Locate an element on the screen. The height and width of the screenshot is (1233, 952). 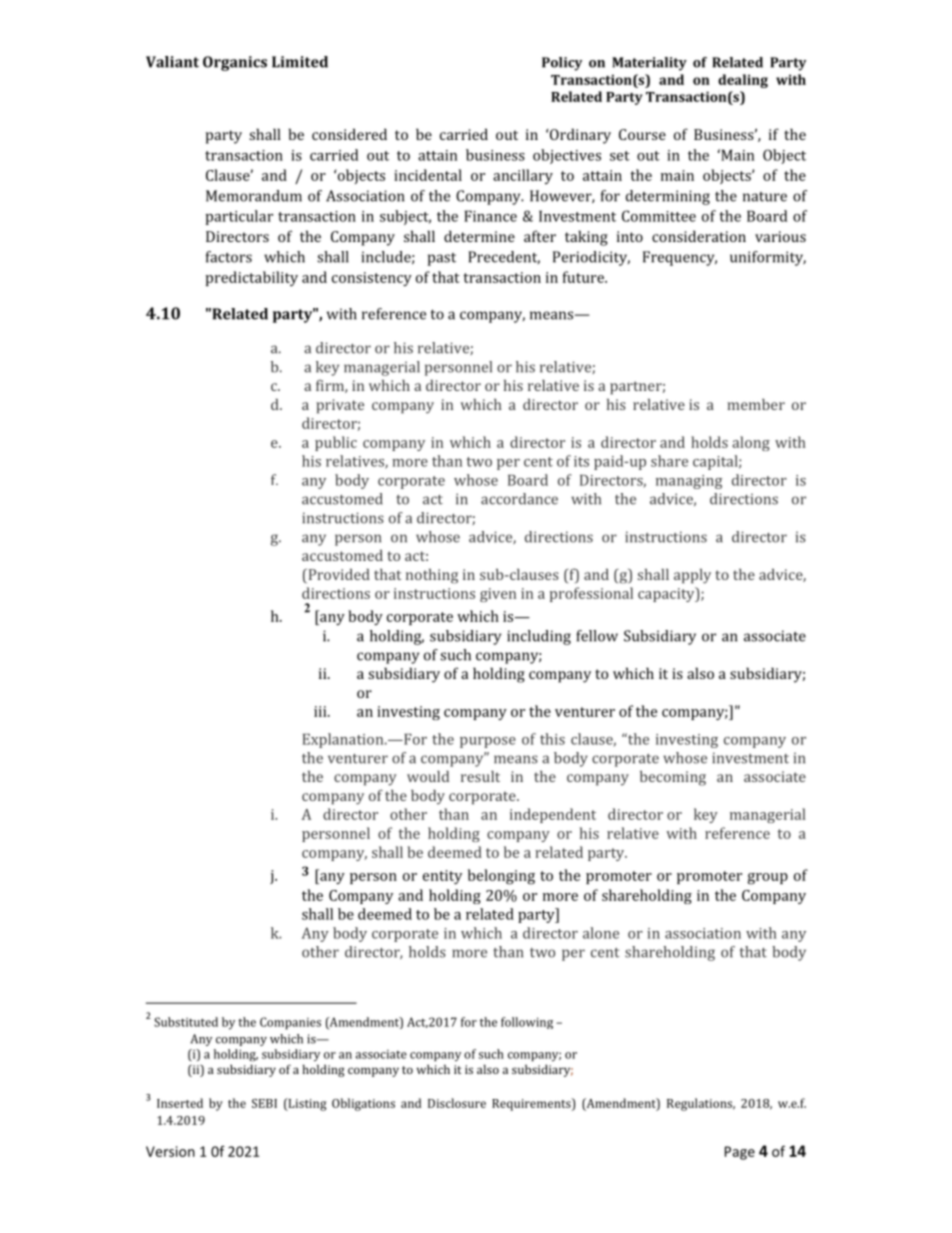
given is located at coordinates (498, 595).
